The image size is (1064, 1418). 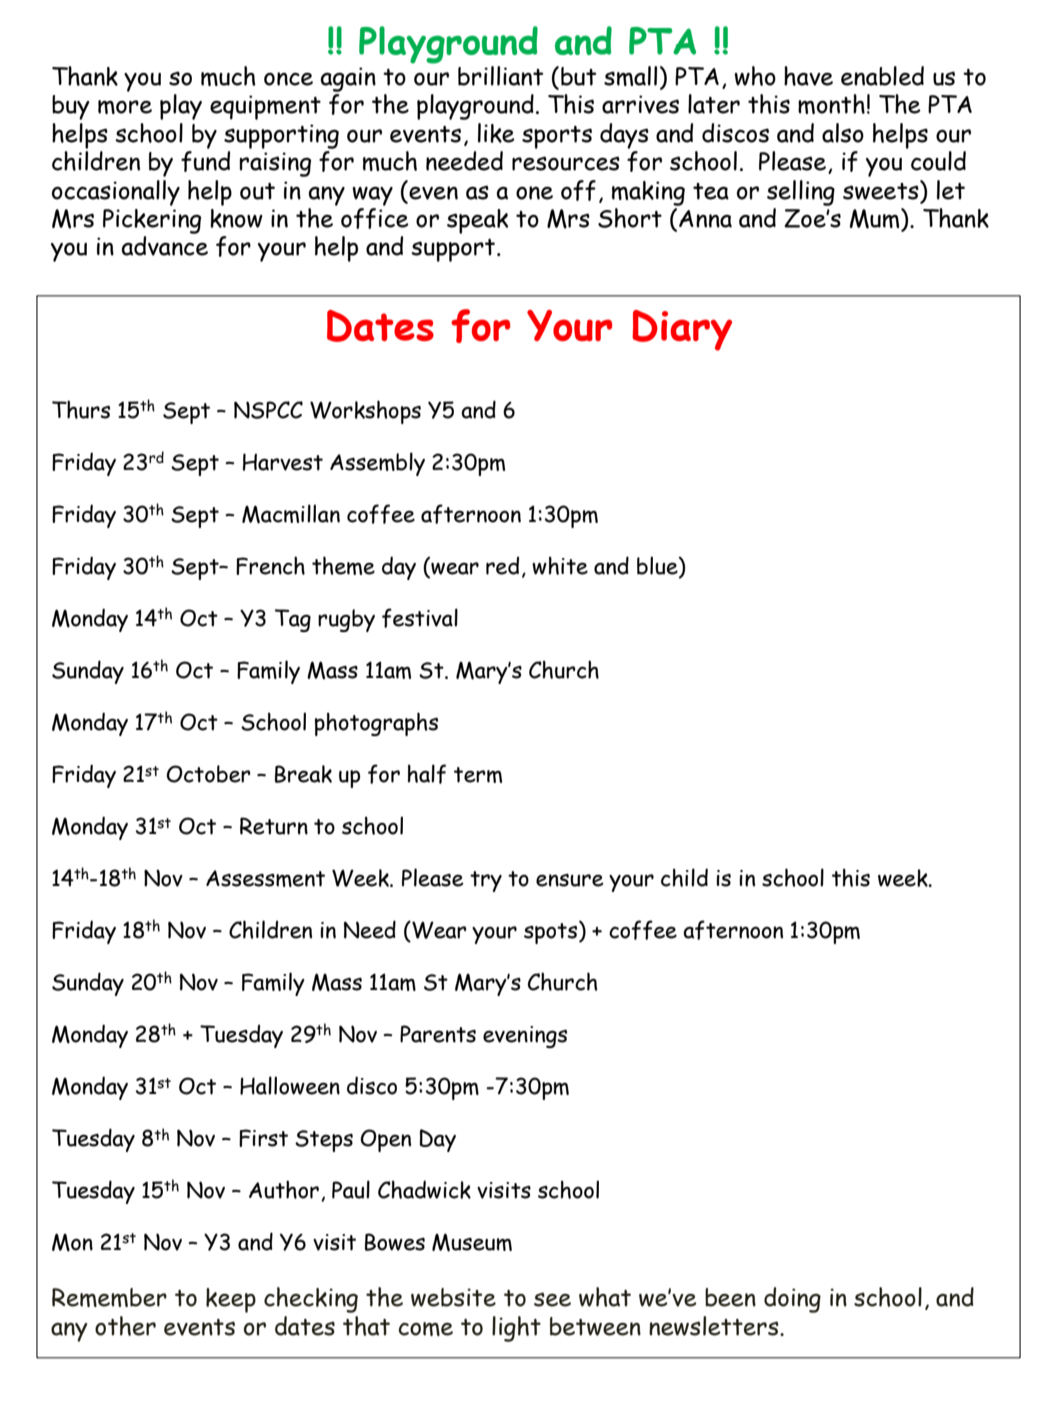 What do you see at coordinates (502, 565) in the screenshot?
I see `red` at bounding box center [502, 565].
